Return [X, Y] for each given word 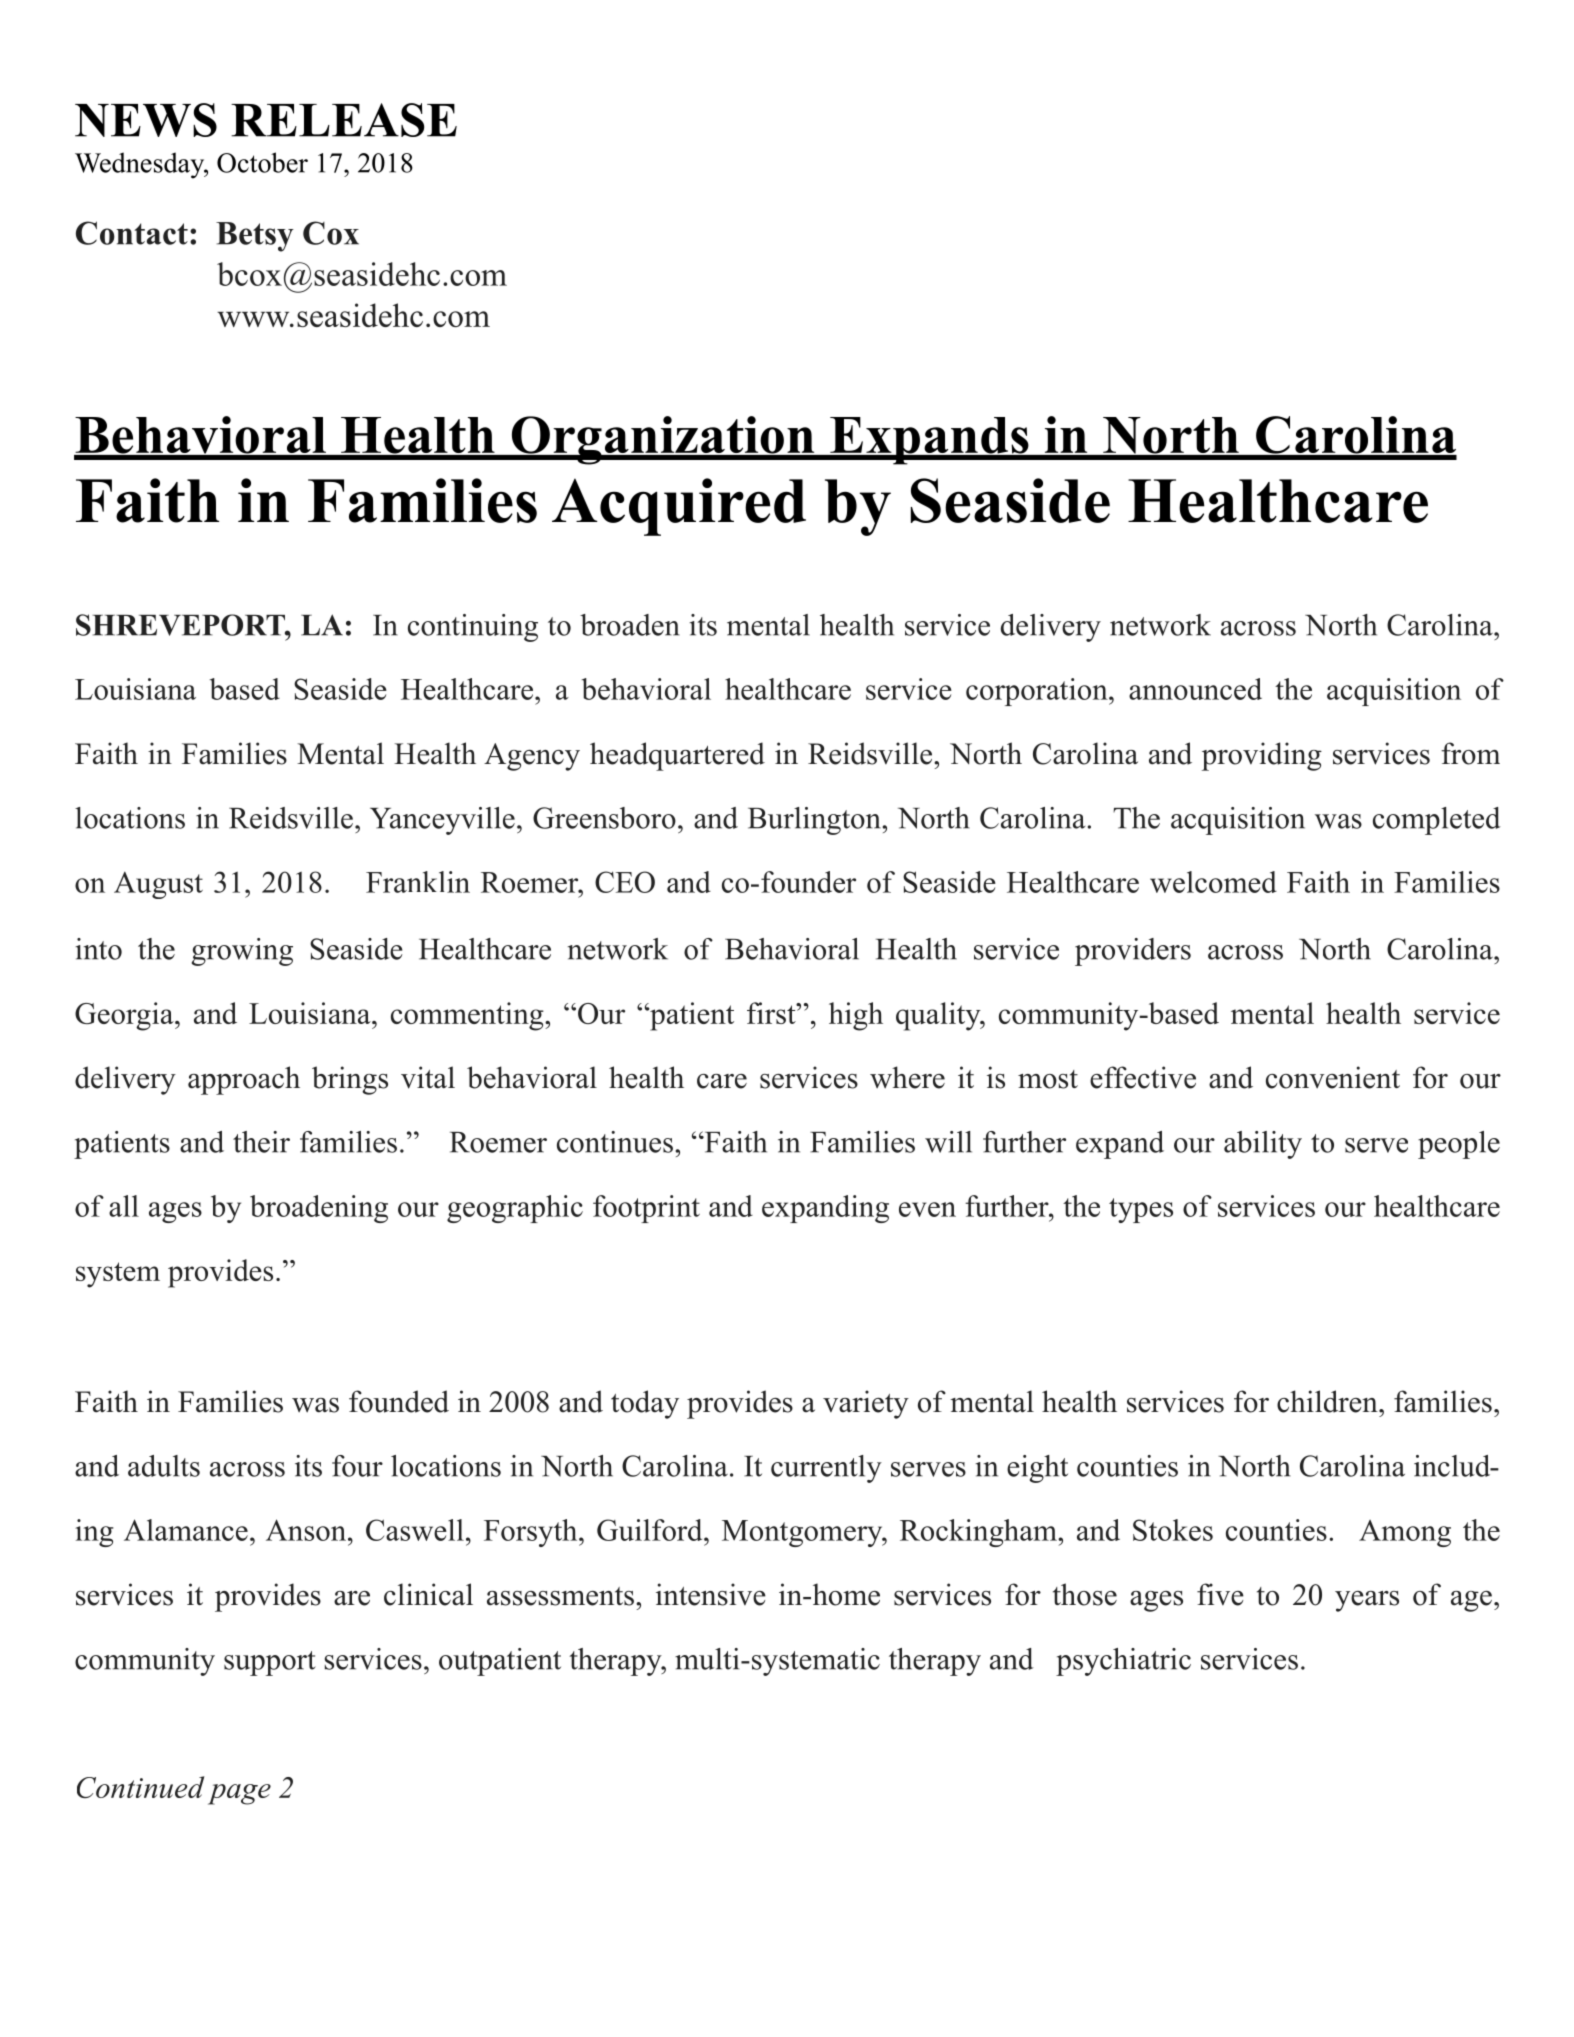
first [772, 1013]
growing [242, 952]
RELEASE [344, 120]
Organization [663, 440]
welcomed [1213, 882]
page [239, 1794]
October [262, 162]
